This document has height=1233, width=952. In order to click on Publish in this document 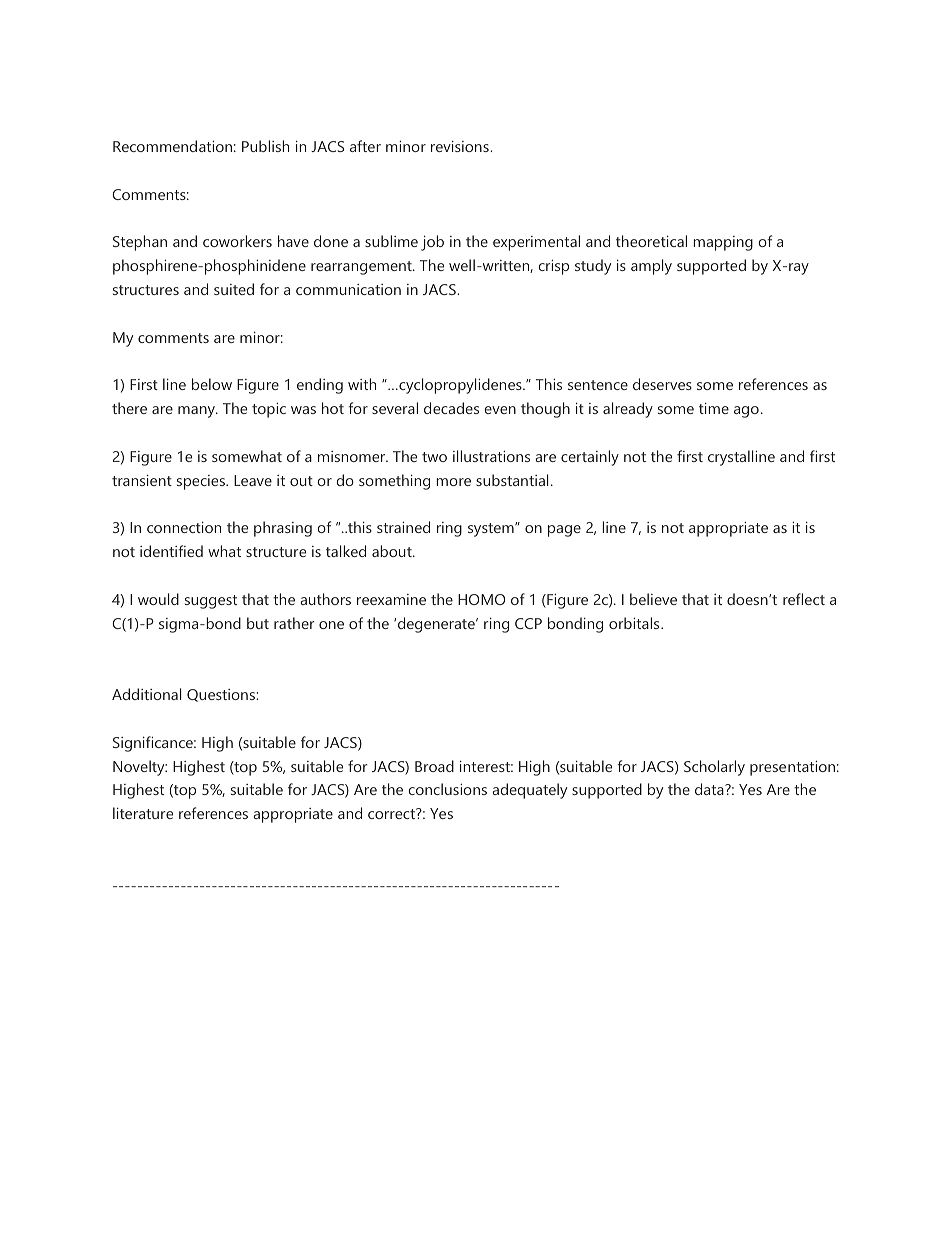, I will do `click(265, 146)`.
